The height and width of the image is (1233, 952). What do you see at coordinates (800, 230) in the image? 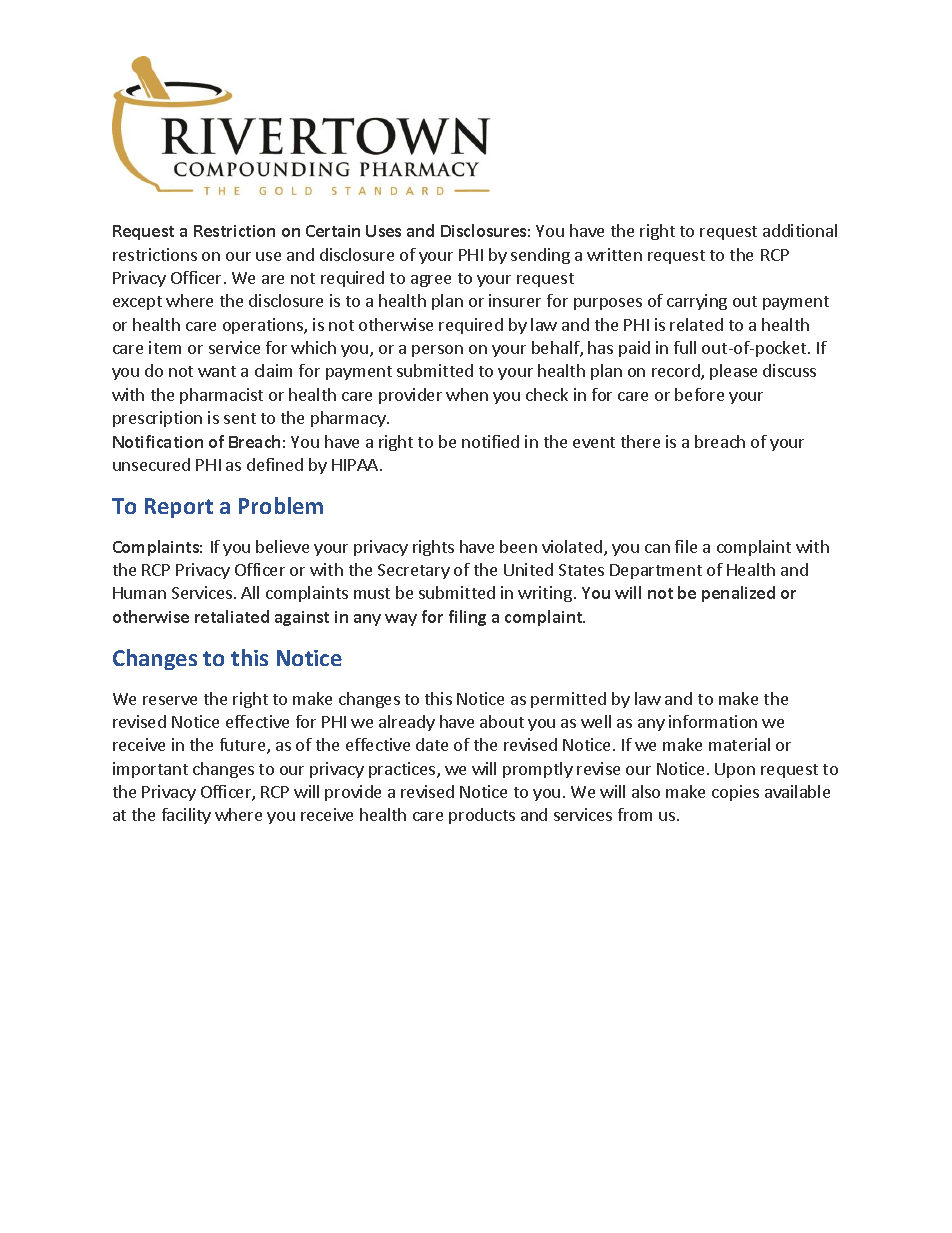
I see `additional` at bounding box center [800, 230].
